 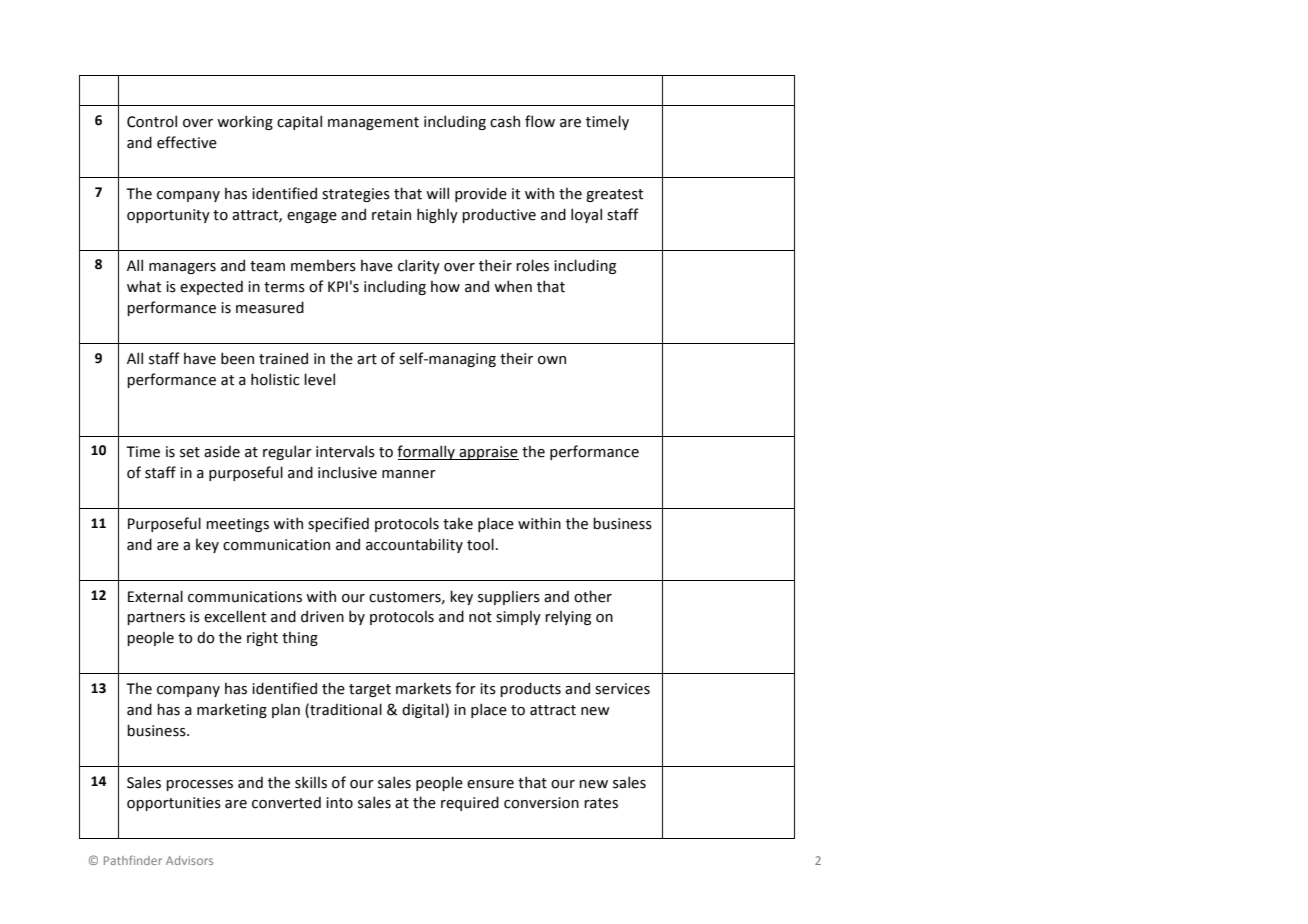 What do you see at coordinates (237, 358) in the page?
I see `been` at bounding box center [237, 358].
